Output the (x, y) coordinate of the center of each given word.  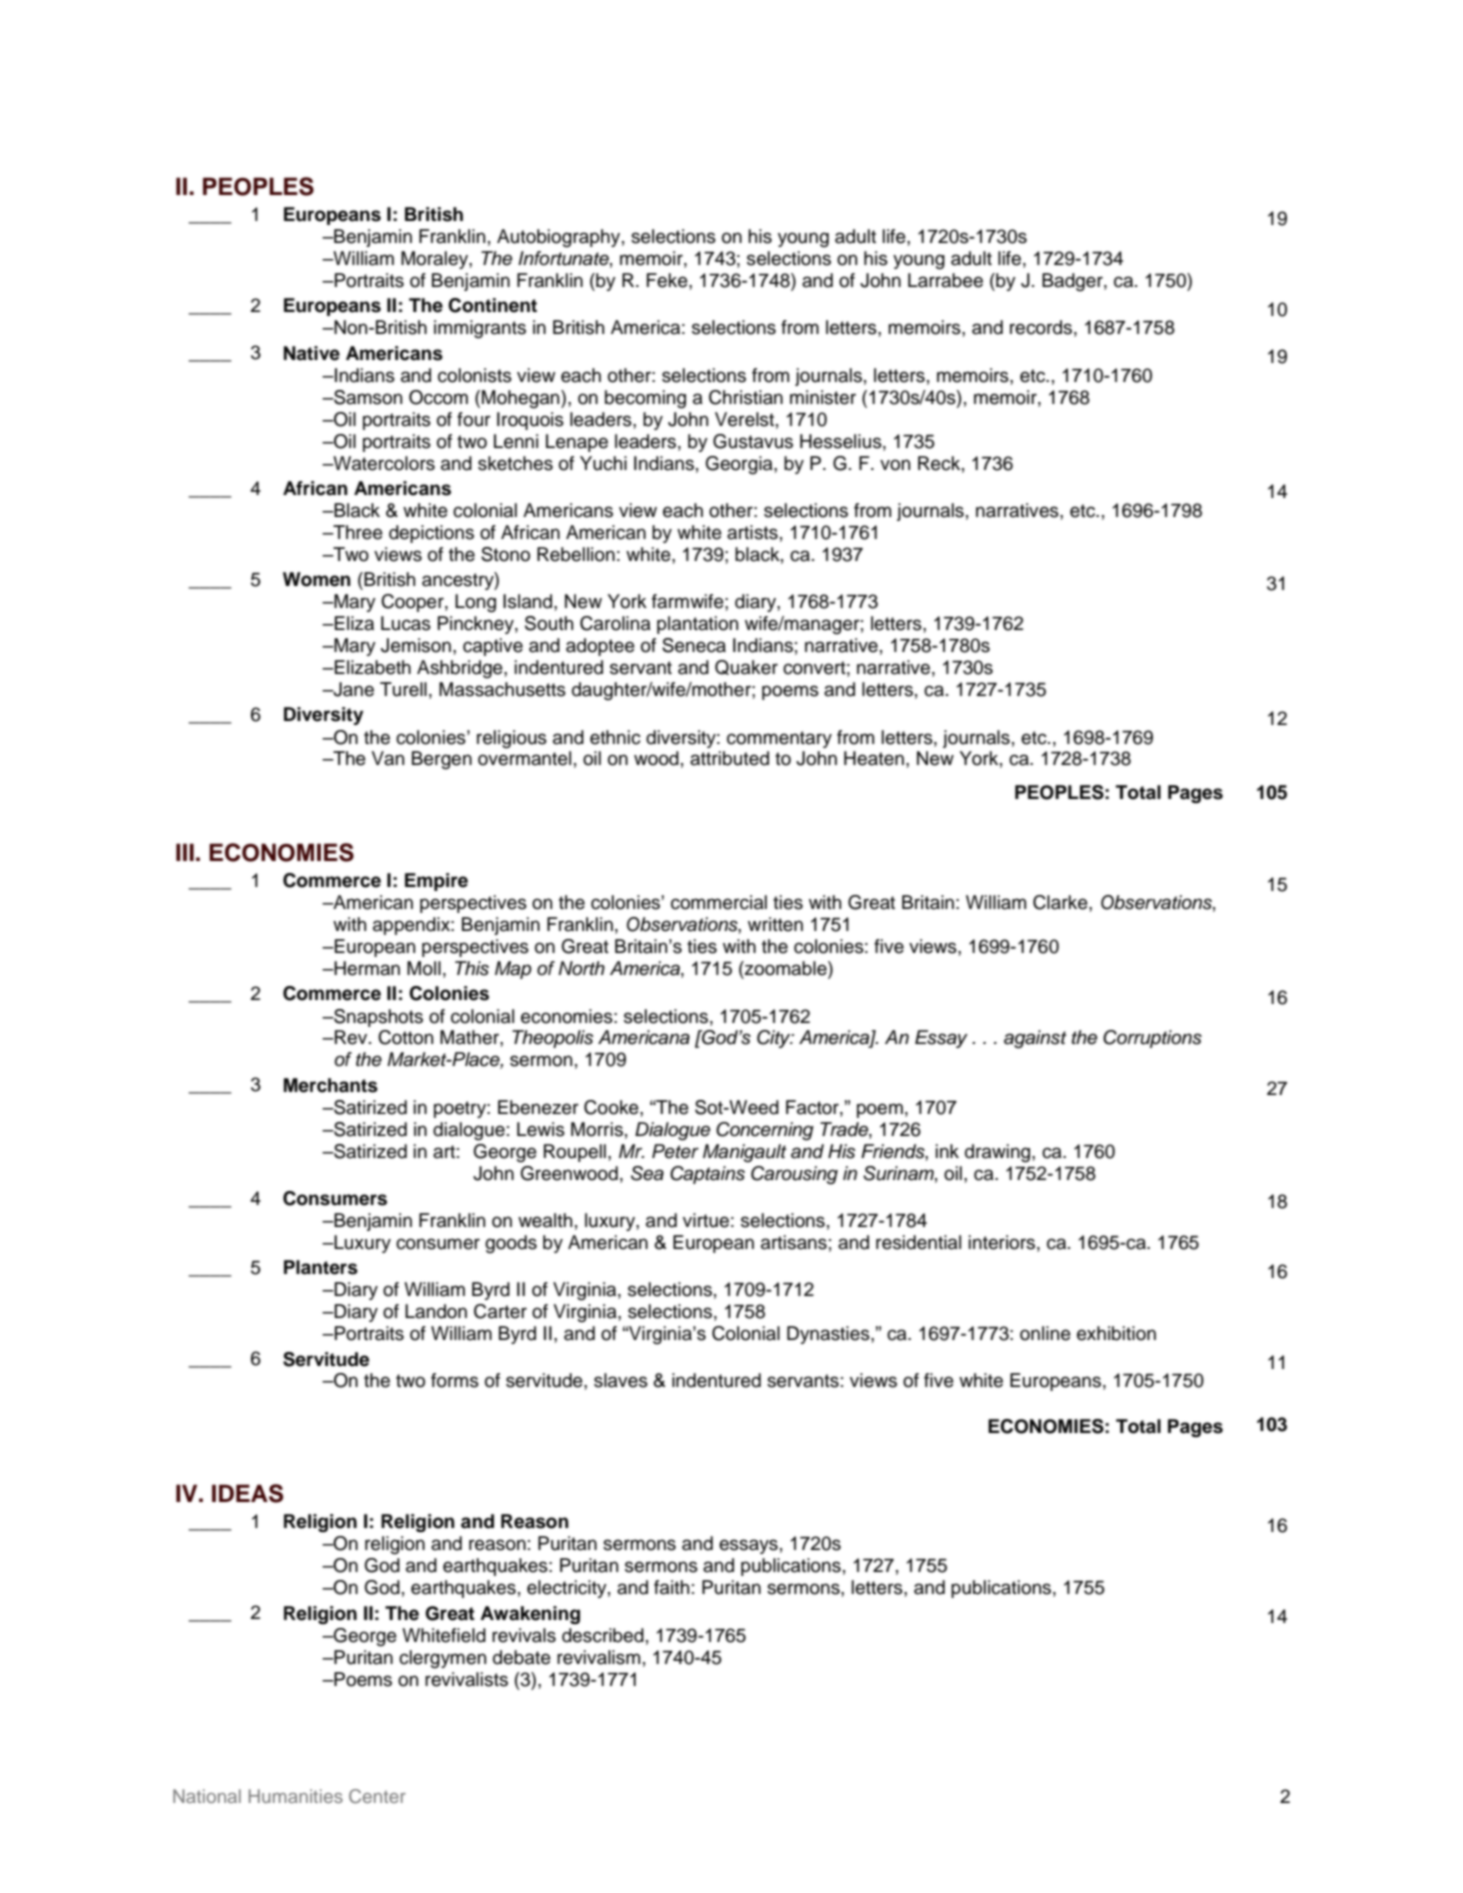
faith (671, 1587)
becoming (645, 399)
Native (312, 353)
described (603, 1635)
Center (377, 1796)
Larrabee (945, 280)
